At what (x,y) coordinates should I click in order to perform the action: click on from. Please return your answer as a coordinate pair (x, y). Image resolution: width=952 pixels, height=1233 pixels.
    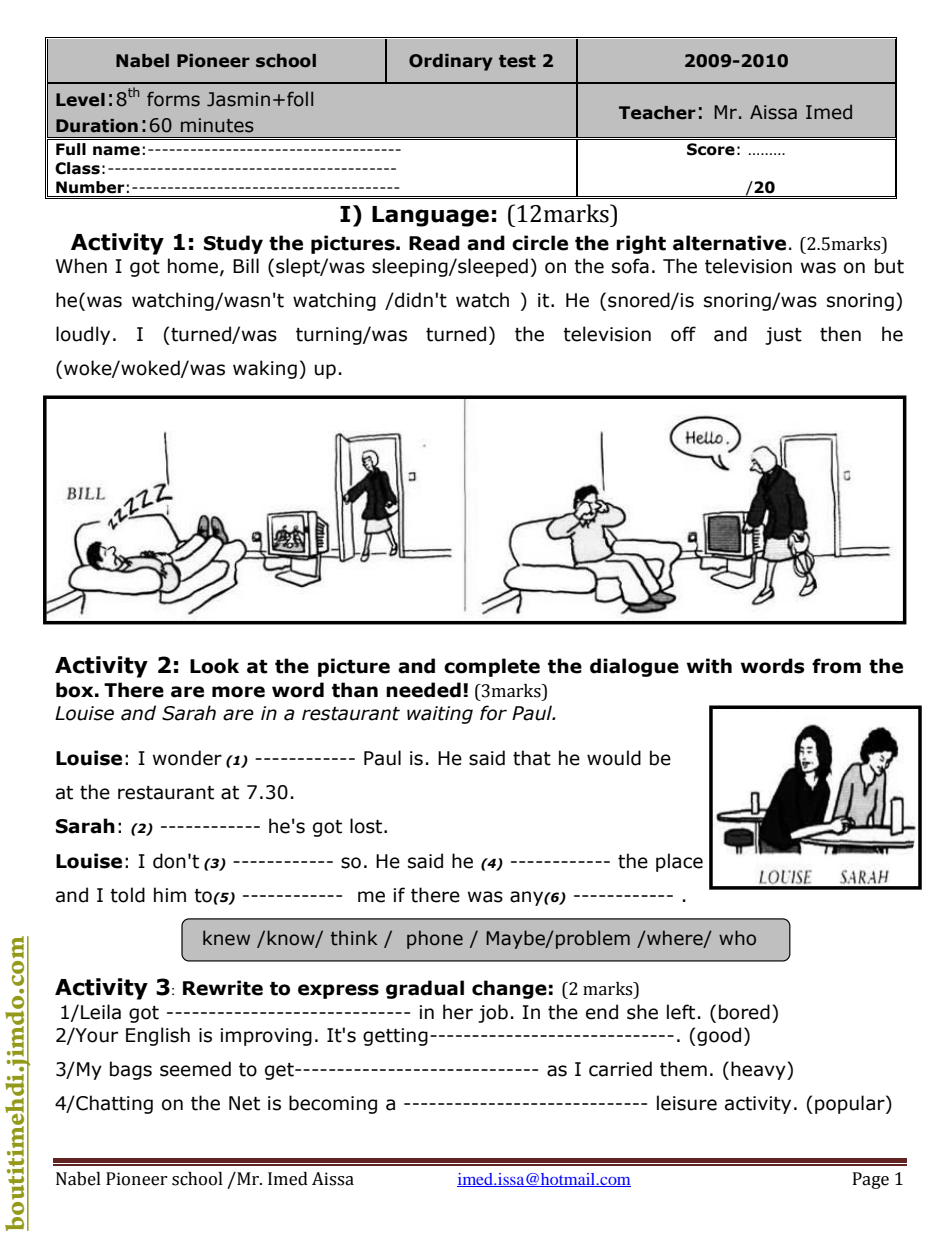
    Looking at the image, I should click on (836, 666).
